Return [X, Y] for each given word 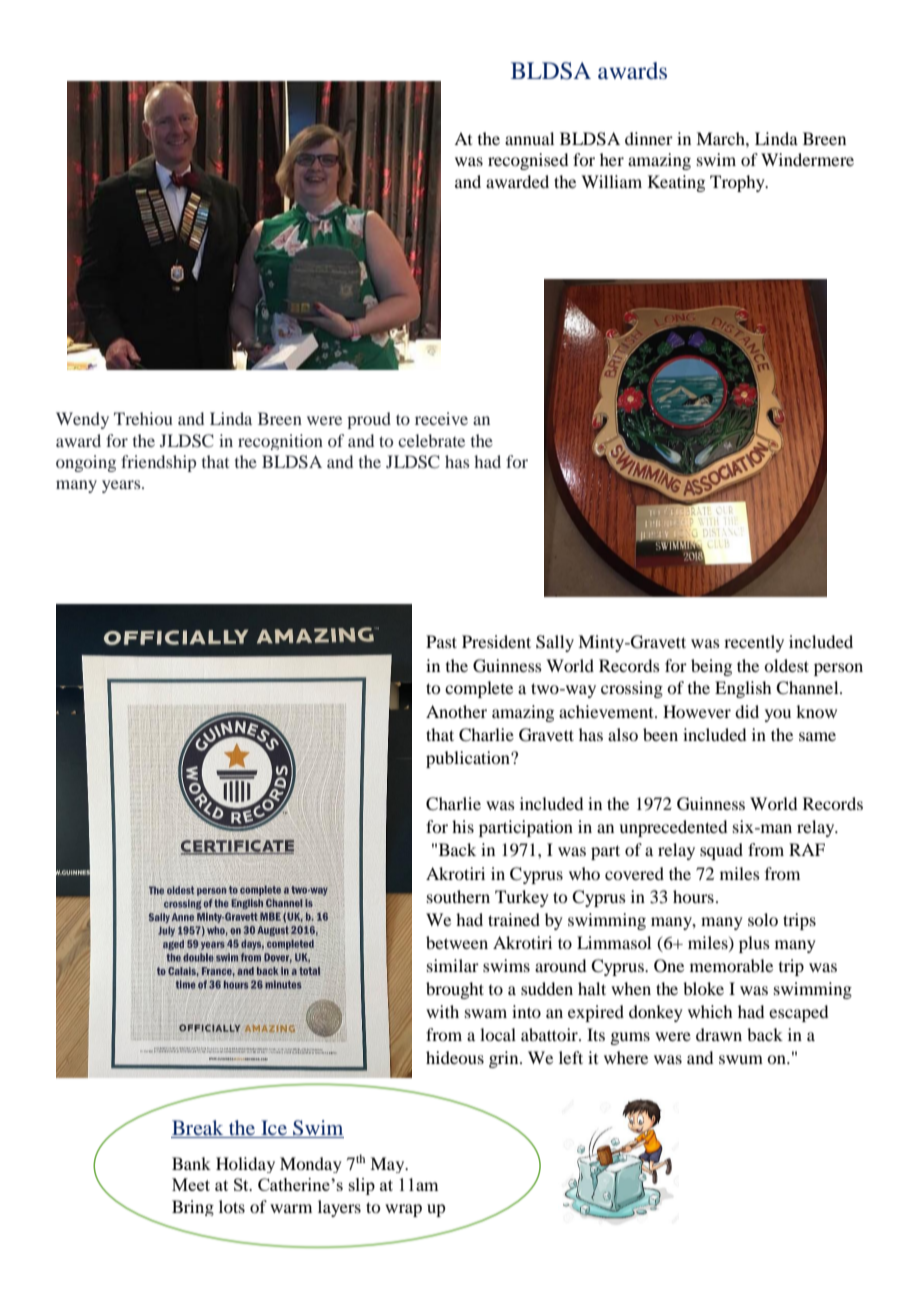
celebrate [431, 440]
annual [529, 138]
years [122, 486]
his [463, 826]
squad [721, 851]
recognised [528, 161]
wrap [403, 1210]
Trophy [738, 183]
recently [754, 643]
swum [741, 1059]
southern [458, 896]
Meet [191, 1184]
